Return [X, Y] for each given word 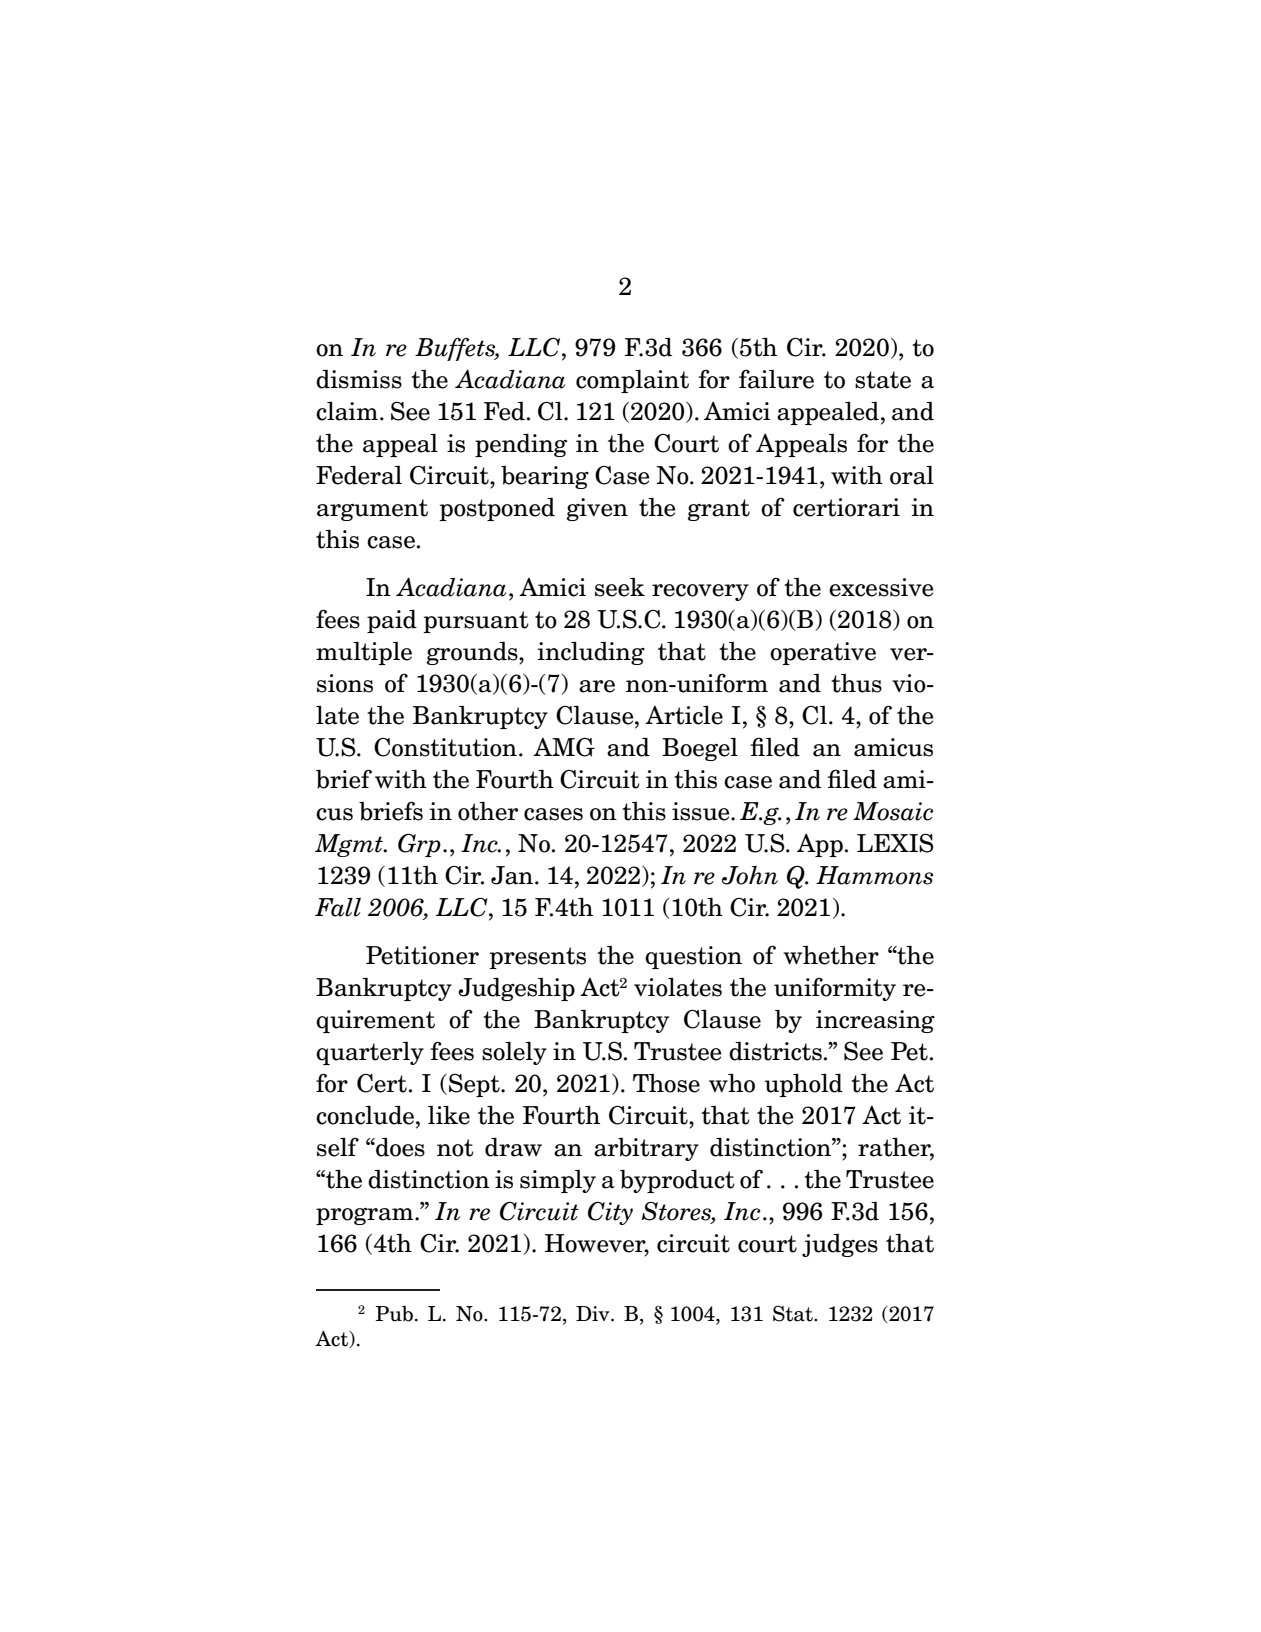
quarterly [370, 1053]
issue [702, 811]
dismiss [359, 379]
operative [823, 653]
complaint [632, 381]
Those [666, 1083]
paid [392, 621]
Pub [394, 1314]
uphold [804, 1085]
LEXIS [895, 843]
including [591, 653]
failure [776, 379]
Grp [419, 845]
